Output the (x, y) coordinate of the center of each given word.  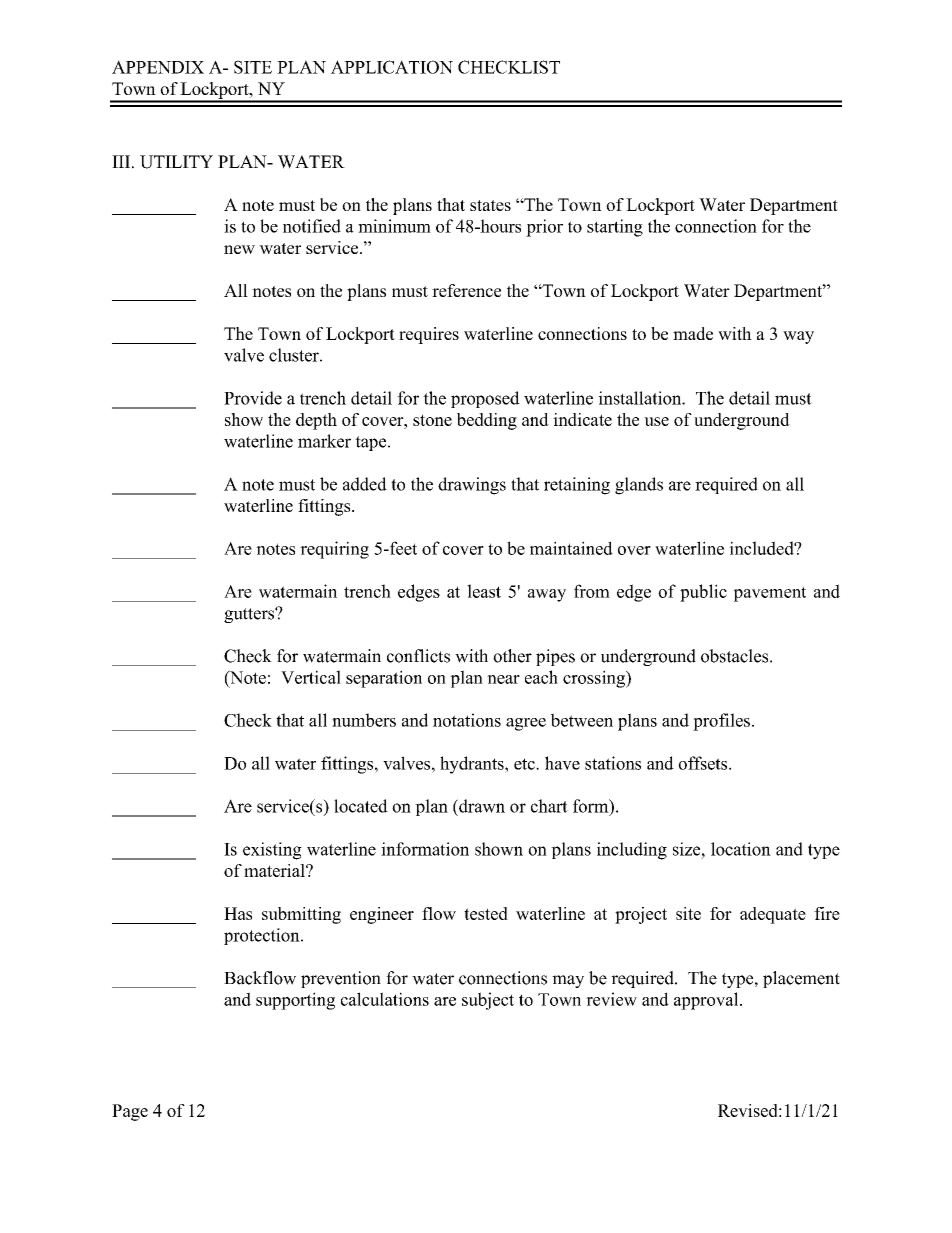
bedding (487, 421)
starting (615, 228)
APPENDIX (158, 67)
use (656, 421)
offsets (704, 763)
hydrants (473, 765)
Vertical (311, 677)
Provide (253, 398)
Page (130, 1112)
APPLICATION (392, 67)
